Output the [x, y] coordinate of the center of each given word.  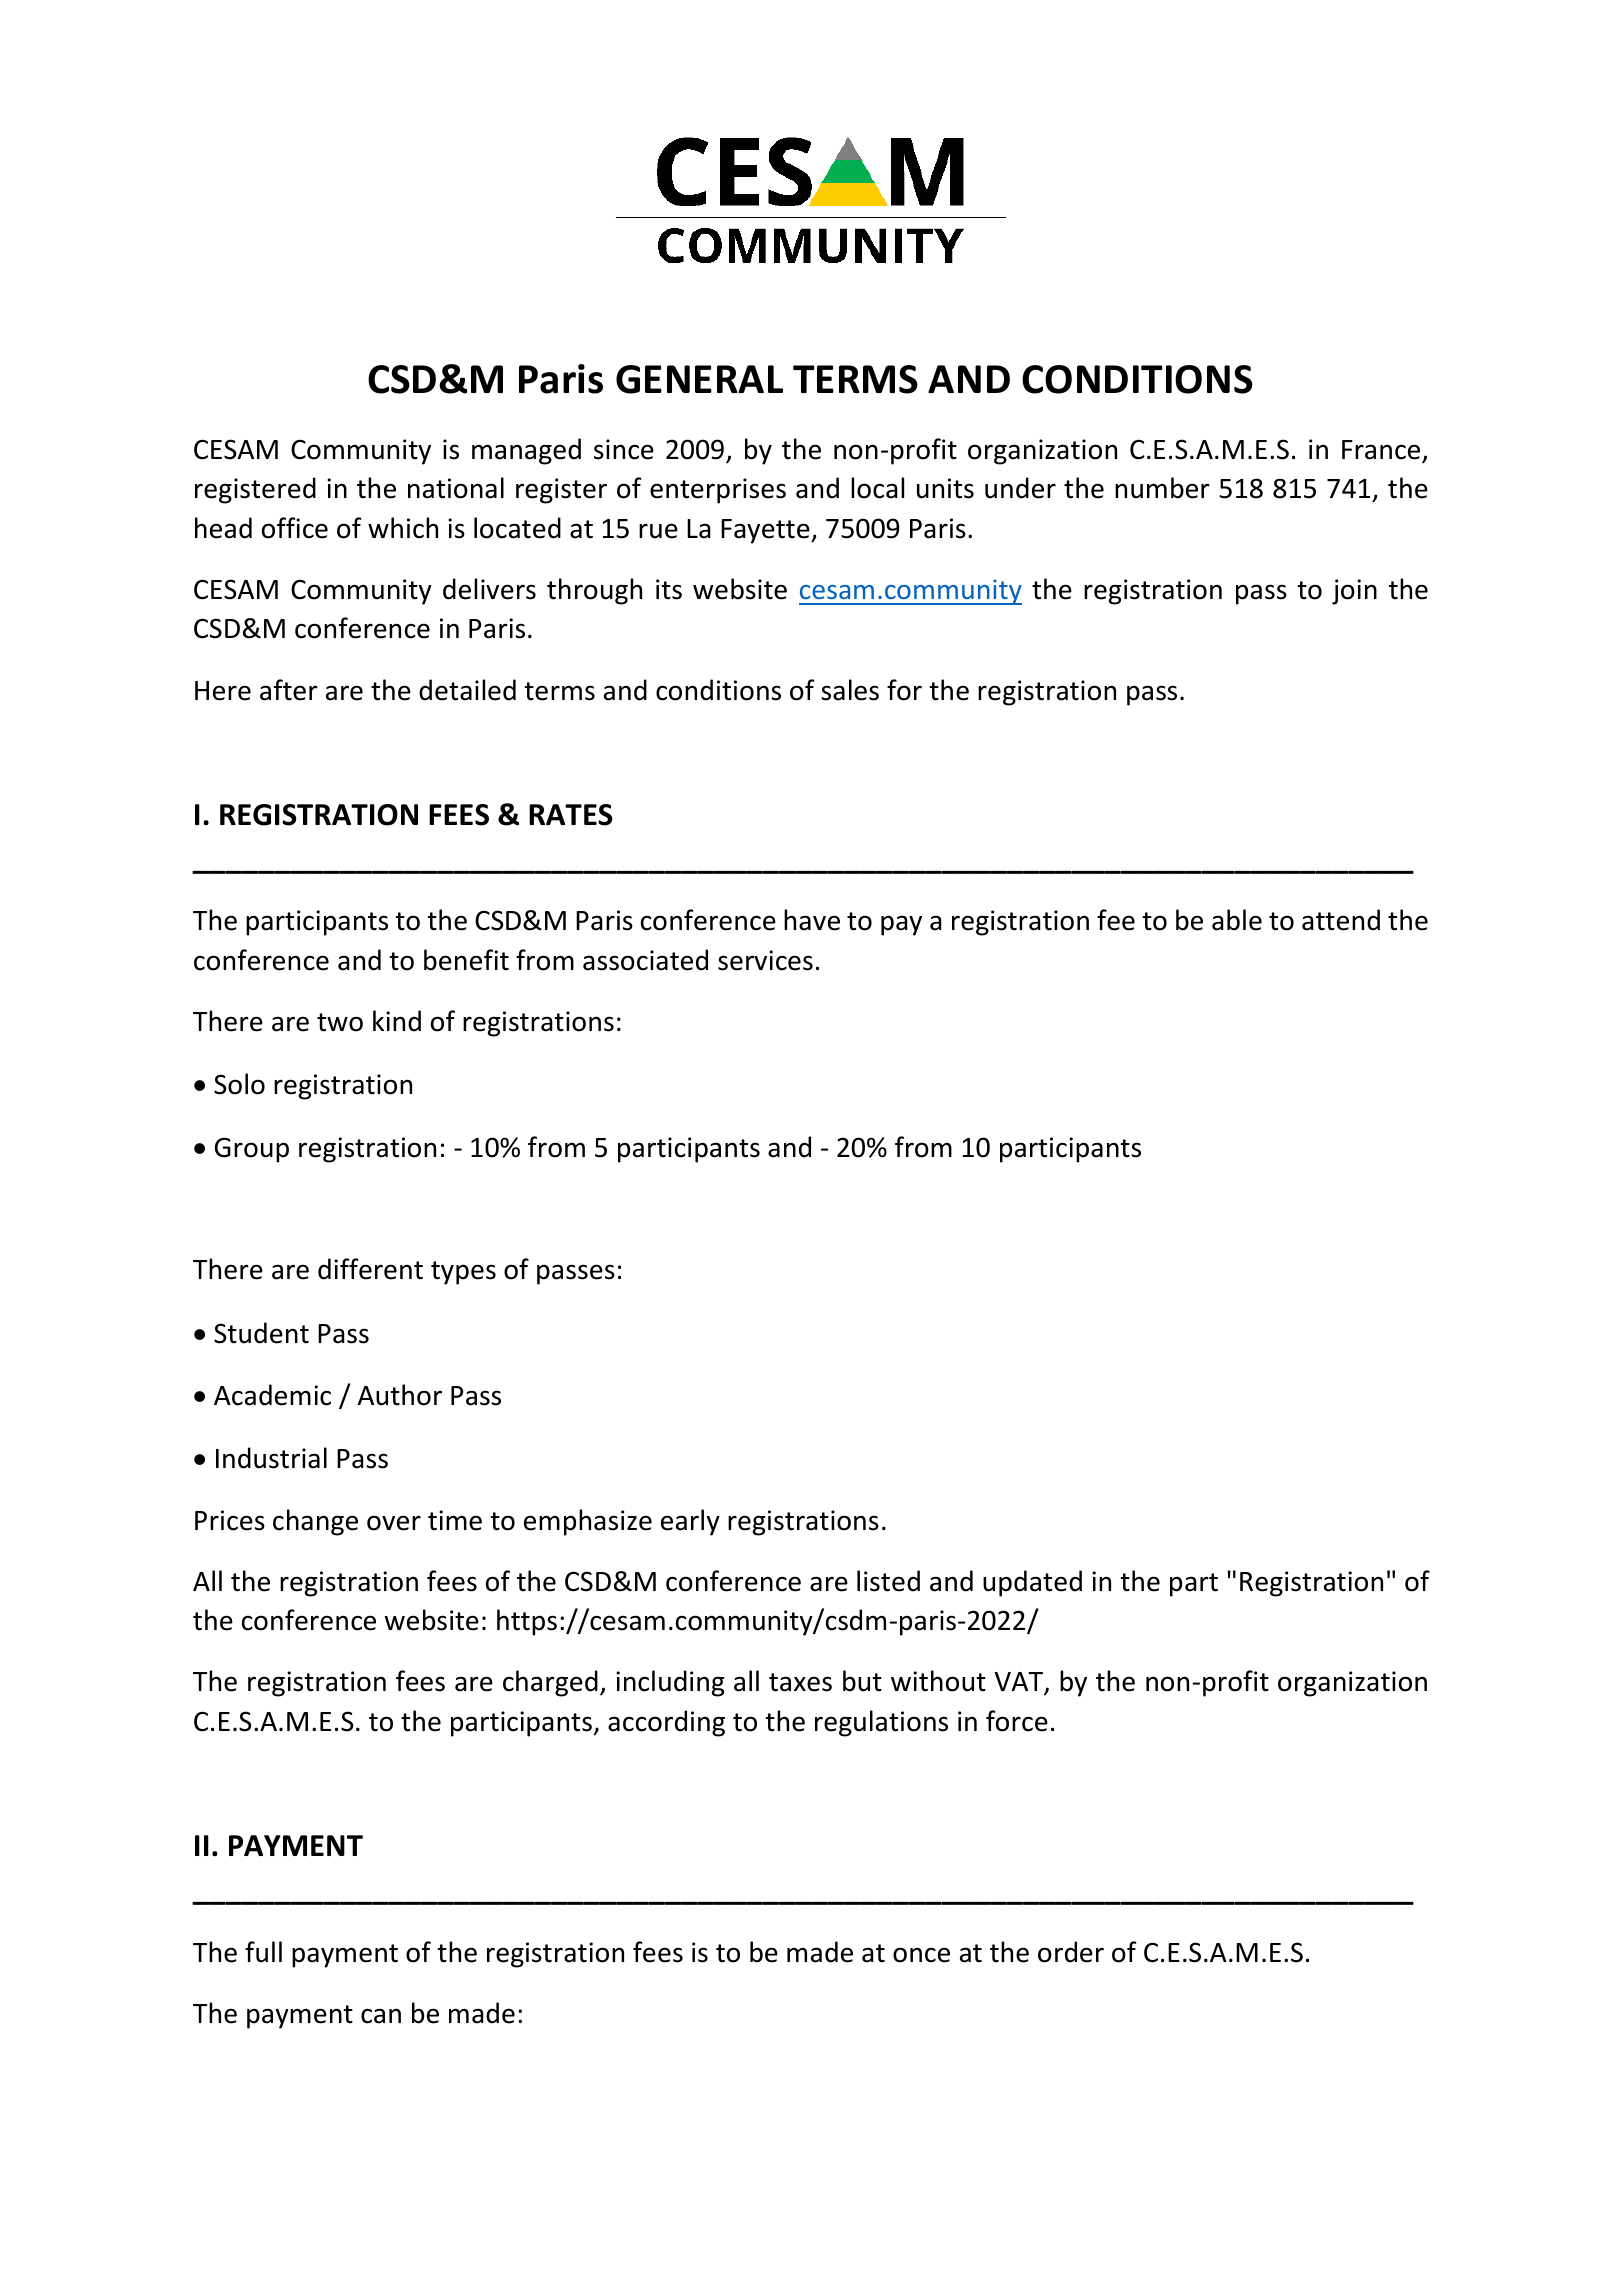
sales [850, 690]
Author [400, 1395]
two [340, 1022]
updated [1032, 1583]
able [1237, 920]
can [381, 2016]
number [1162, 488]
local [877, 488]
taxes [800, 1682]
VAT [1020, 1683]
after [289, 690]
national [456, 488]
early [690, 1522]
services [765, 960]
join [1354, 592]
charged [550, 1683]
